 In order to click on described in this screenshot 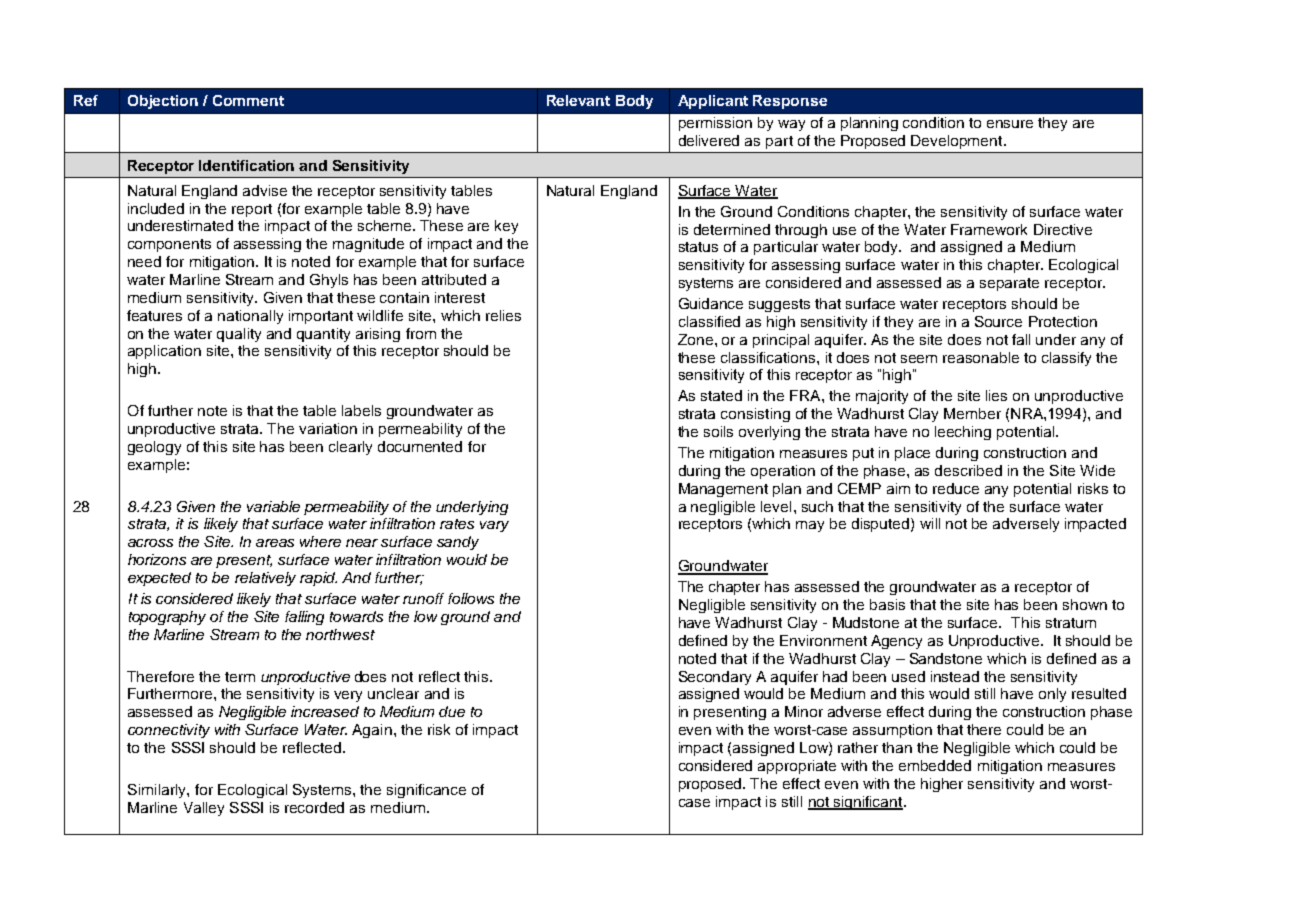, I will do `click(968, 470)`.
